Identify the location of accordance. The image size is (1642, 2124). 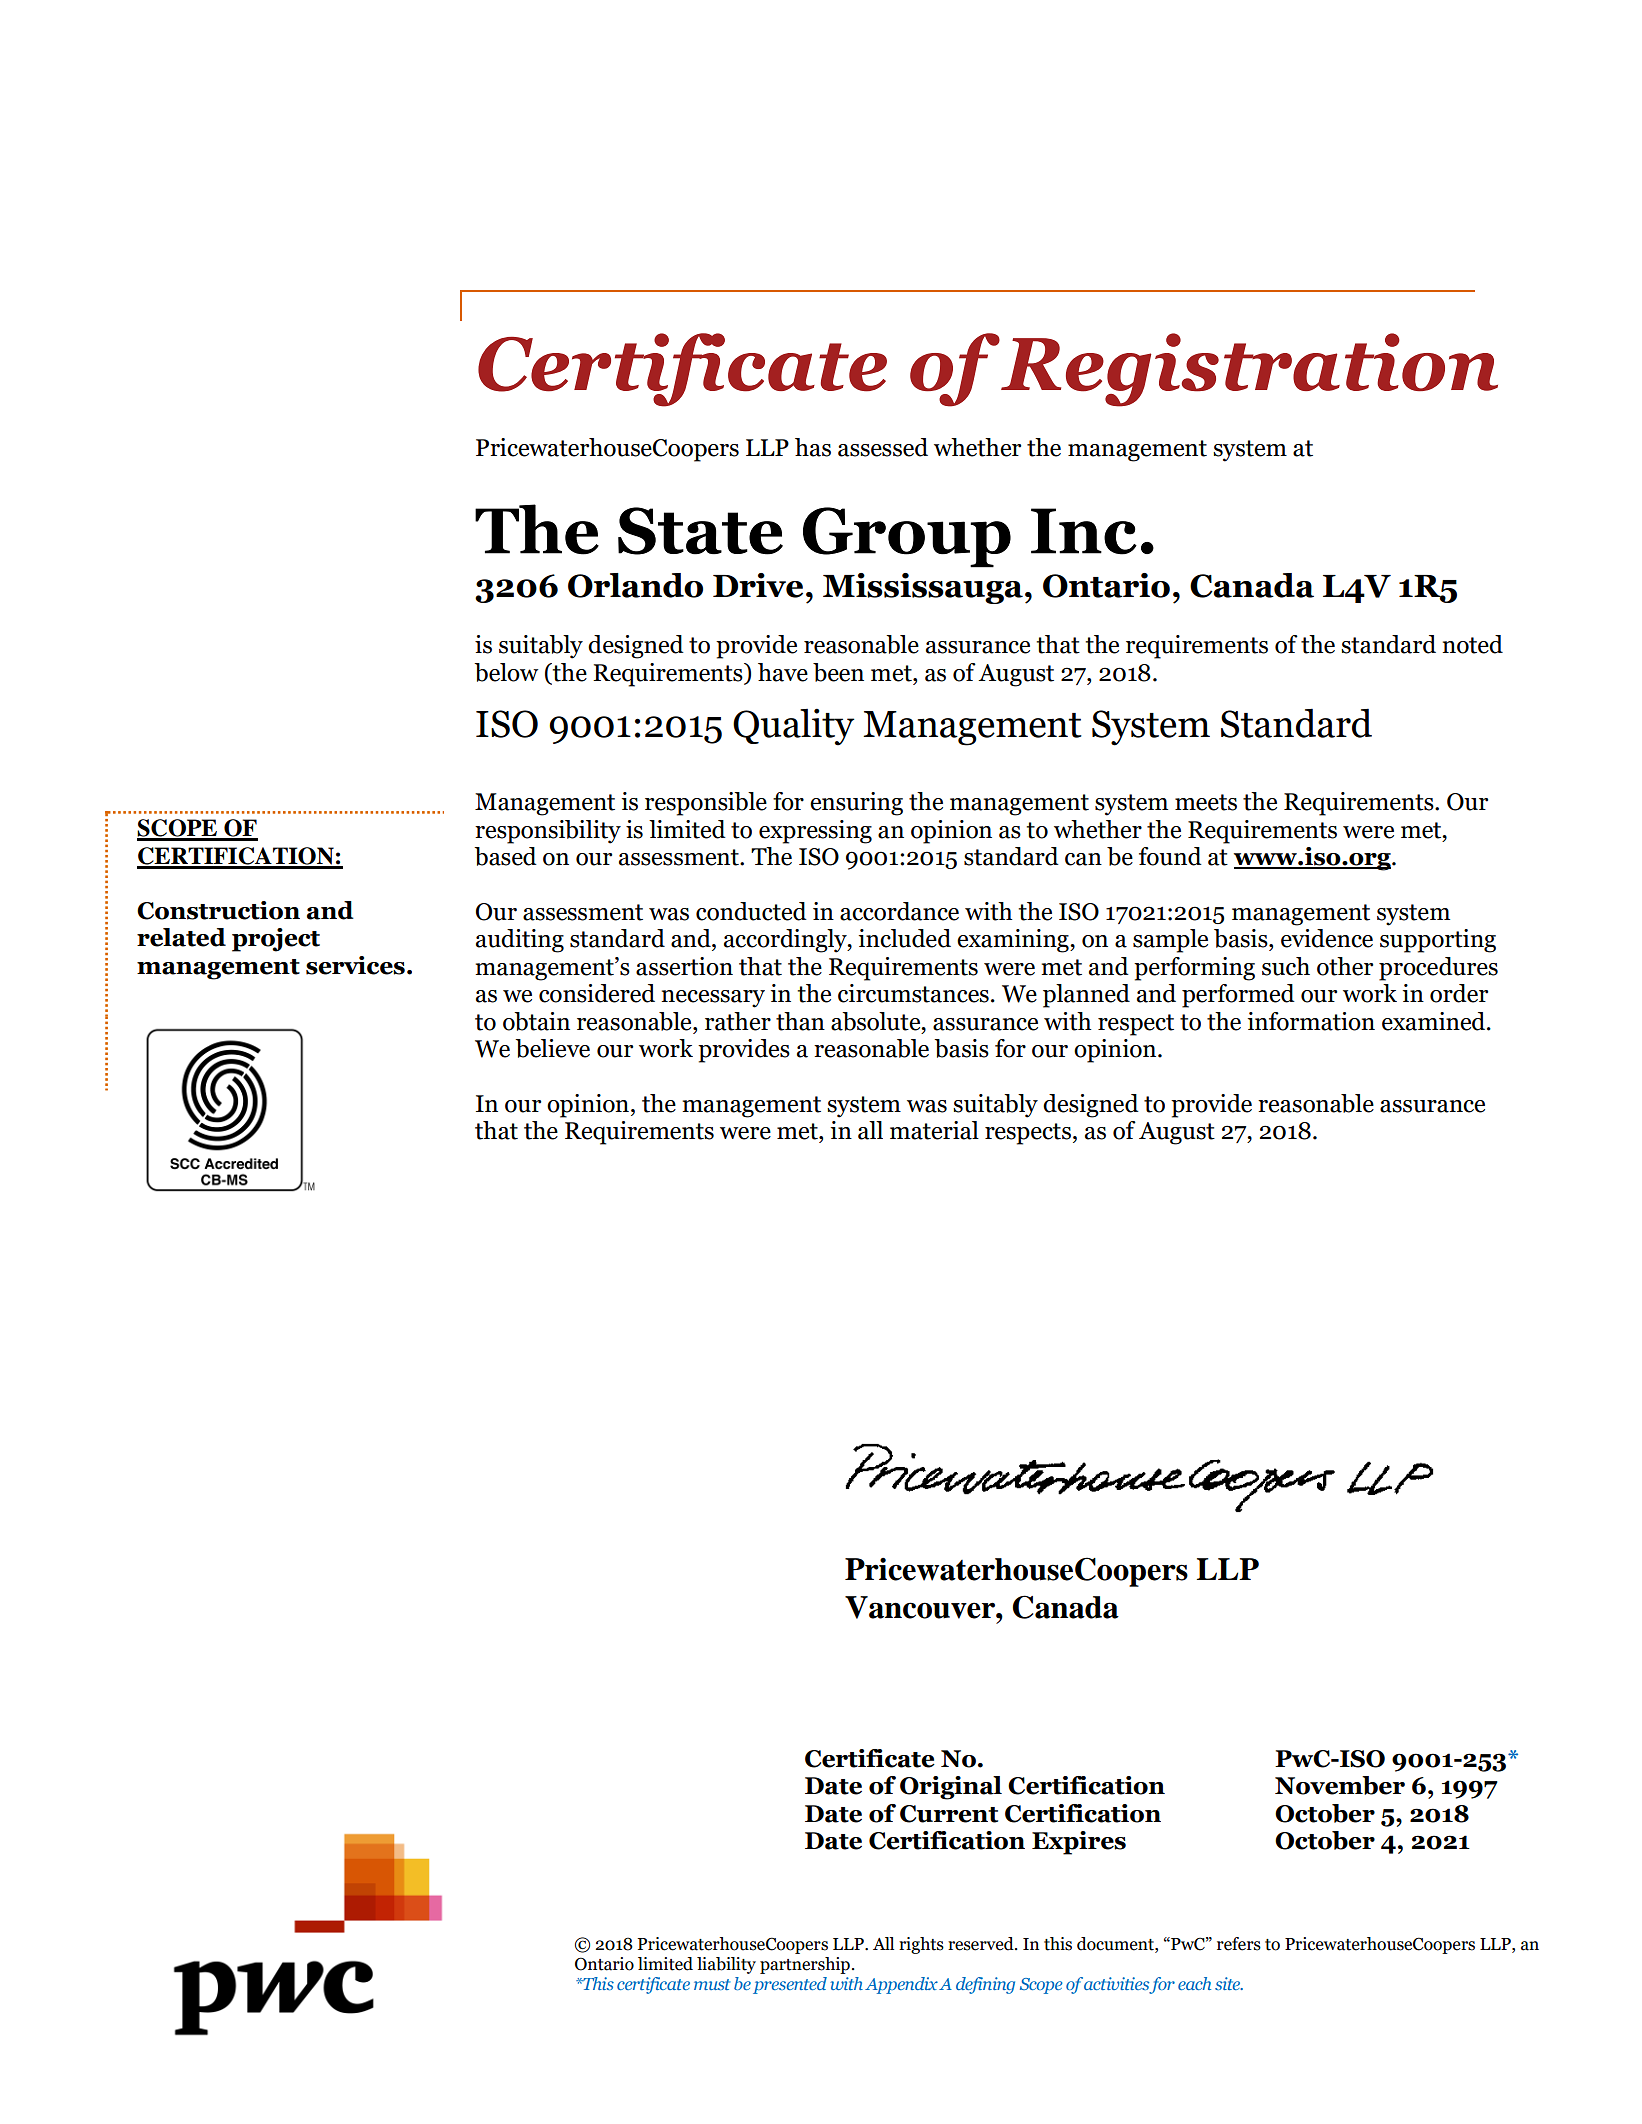
(899, 911).
